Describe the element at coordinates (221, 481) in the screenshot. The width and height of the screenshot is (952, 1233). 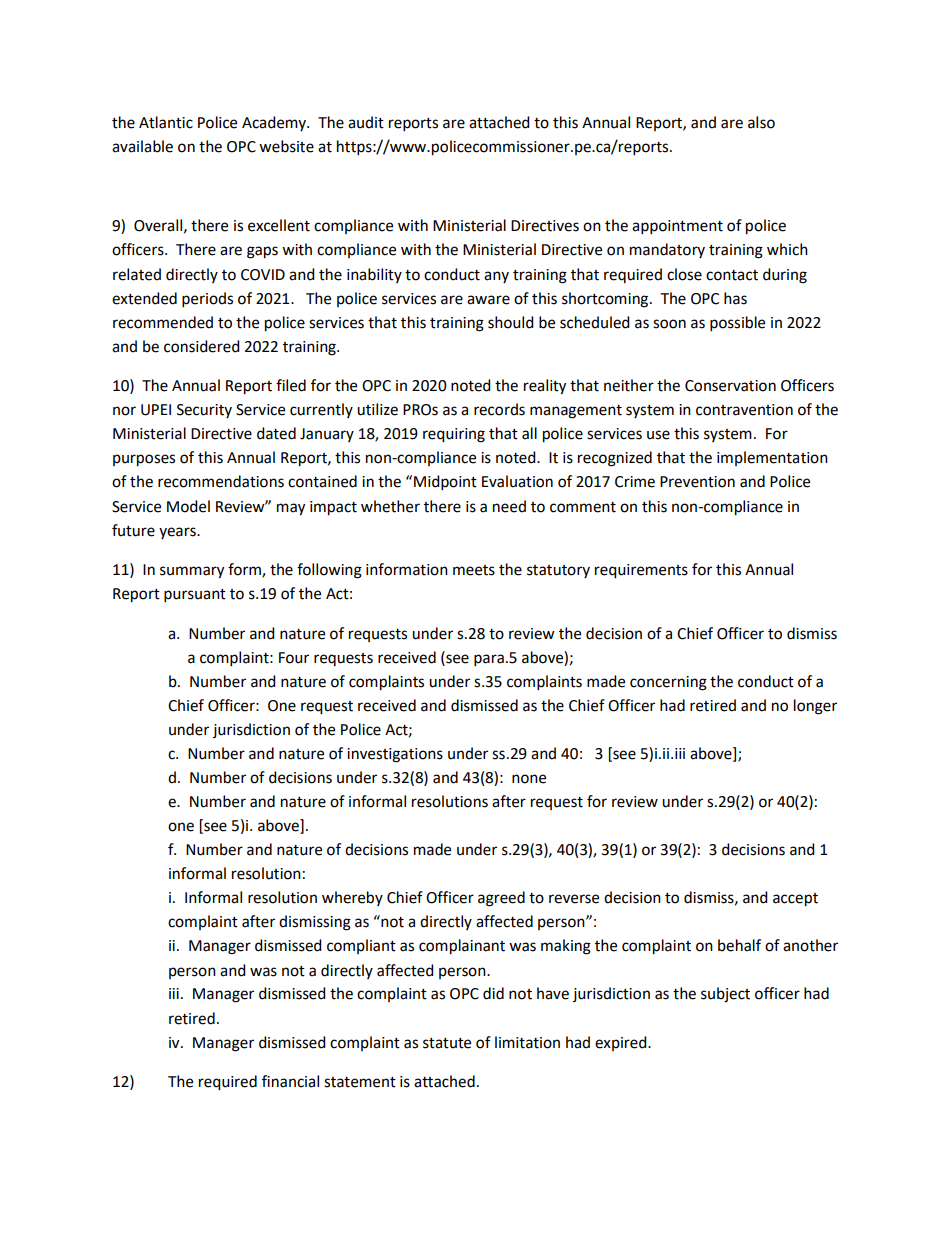
I see `recommendations` at that location.
